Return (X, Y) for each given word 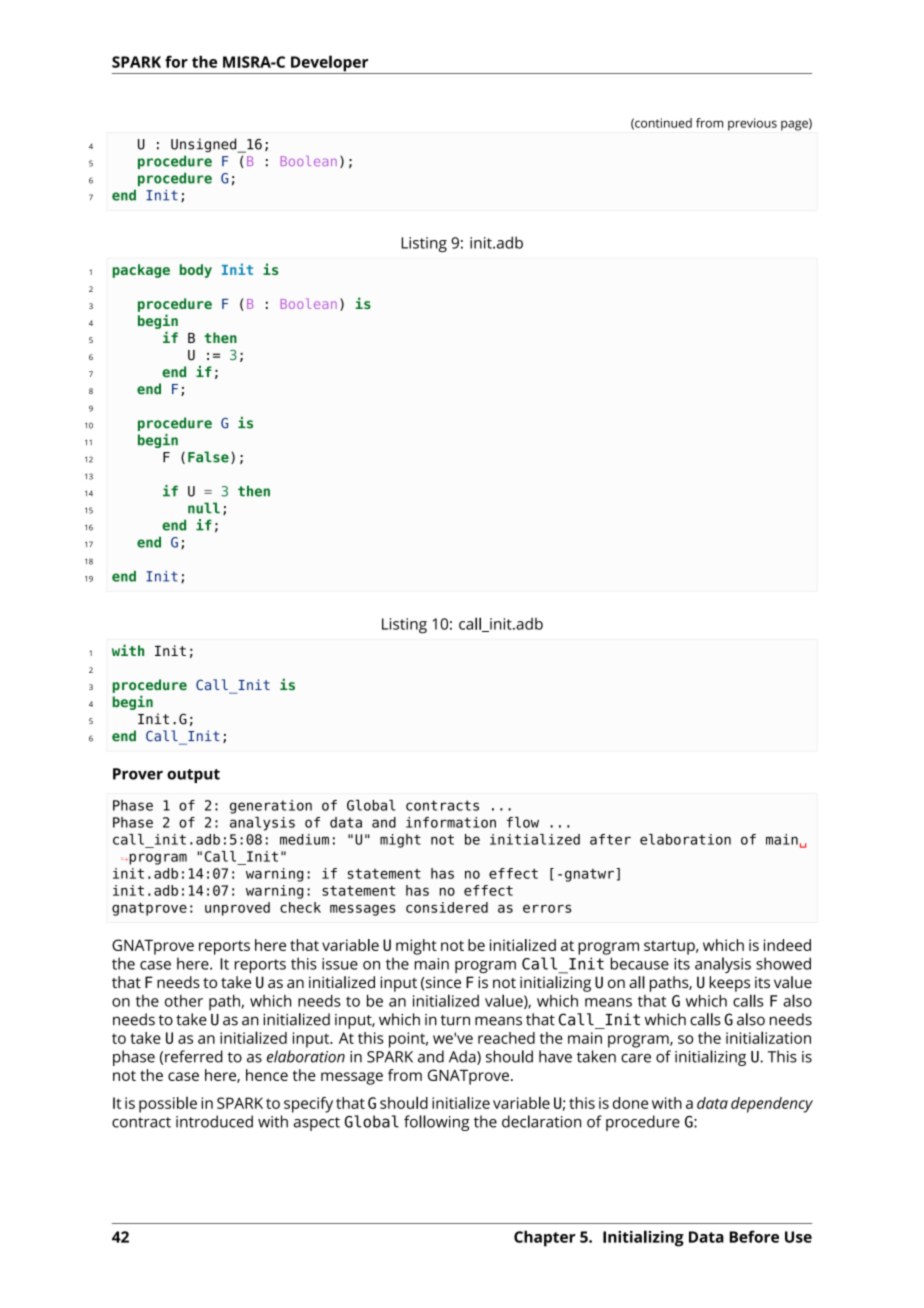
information (451, 822)
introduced (214, 1121)
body (196, 271)
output (193, 776)
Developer (330, 64)
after (610, 839)
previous (752, 124)
